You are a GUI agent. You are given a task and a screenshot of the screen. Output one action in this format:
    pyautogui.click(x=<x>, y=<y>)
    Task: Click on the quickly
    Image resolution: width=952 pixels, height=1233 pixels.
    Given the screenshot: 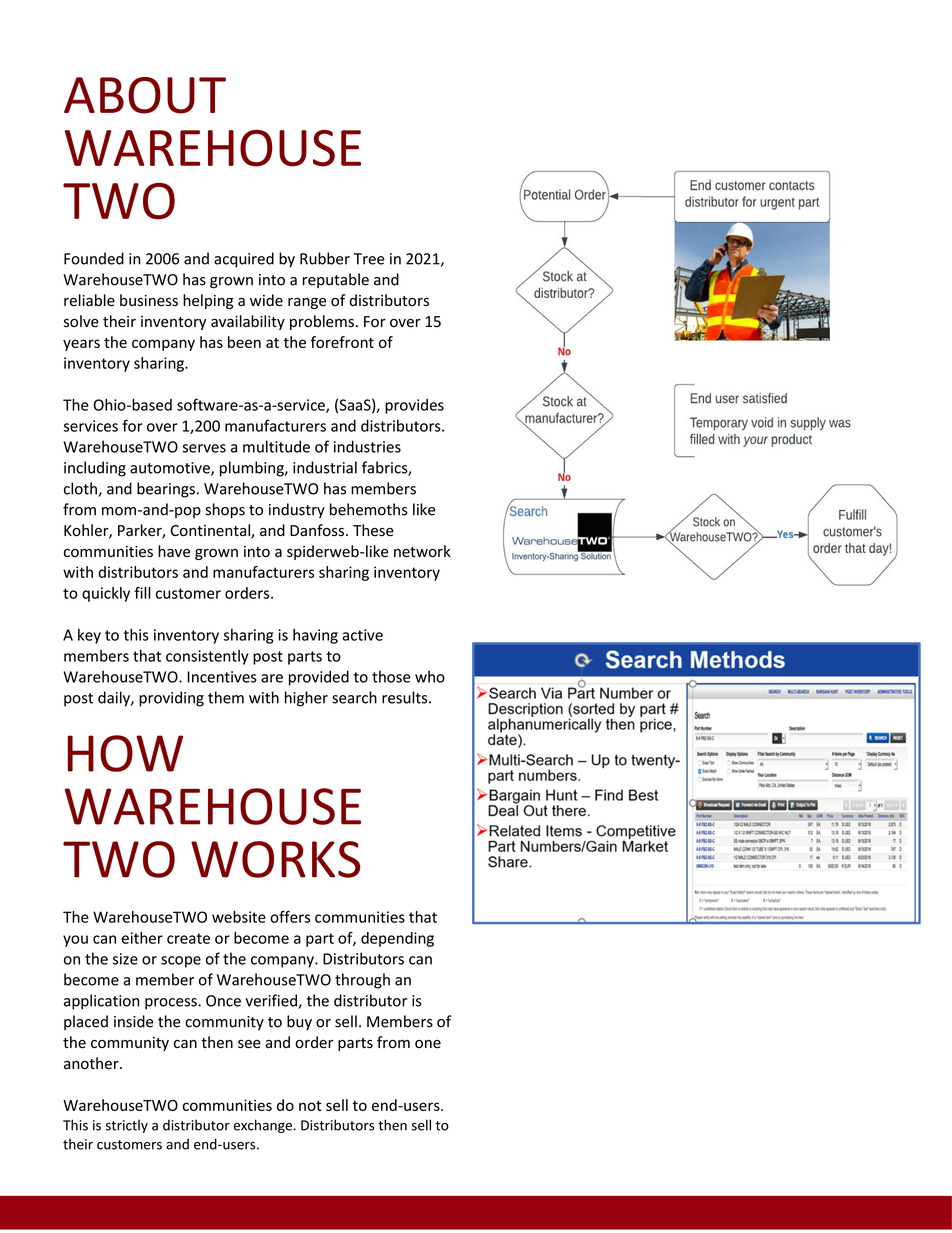 What is the action you would take?
    pyautogui.click(x=106, y=594)
